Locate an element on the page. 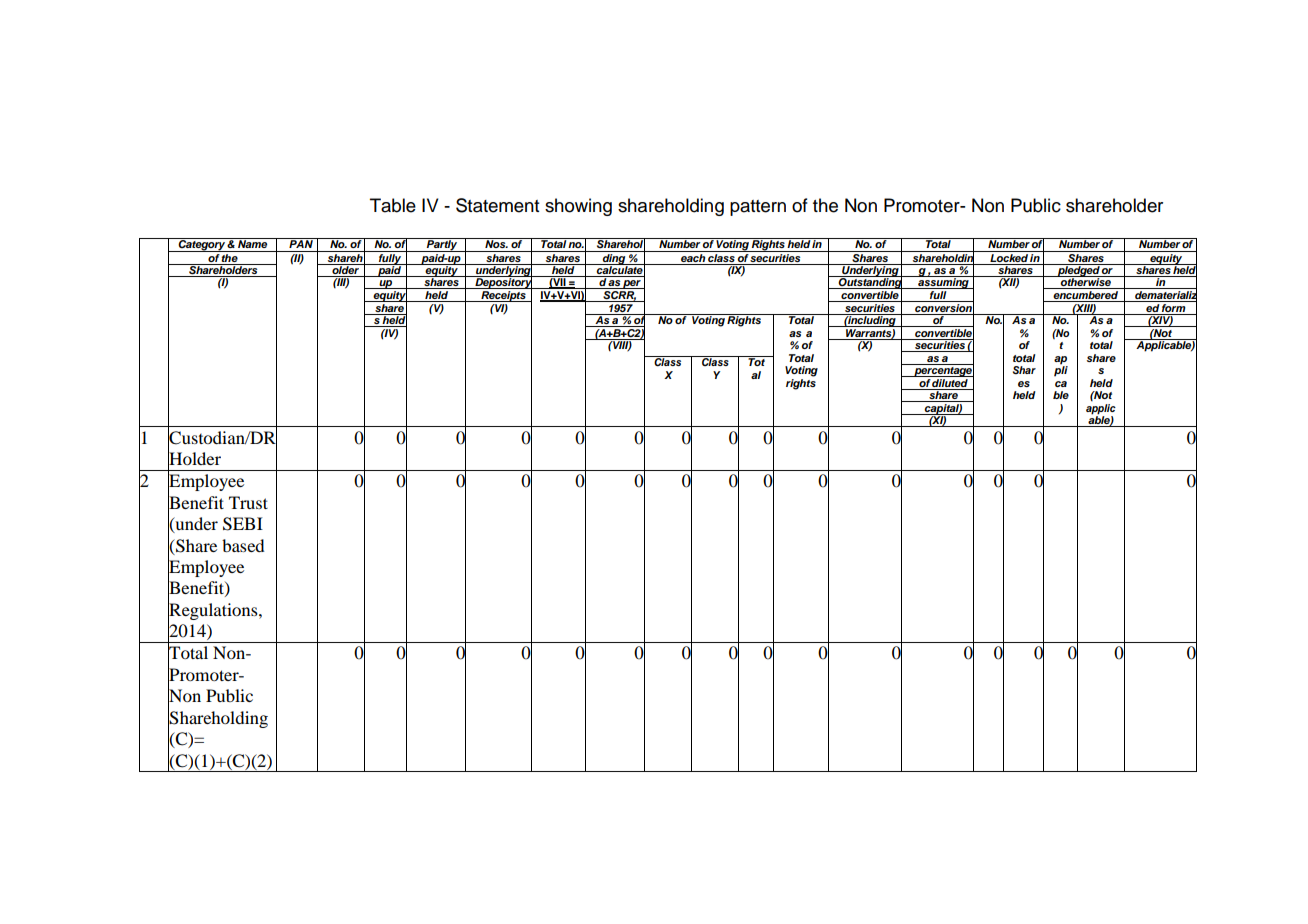 This image has width=1308, height=924. pattern is located at coordinates (758, 208).
